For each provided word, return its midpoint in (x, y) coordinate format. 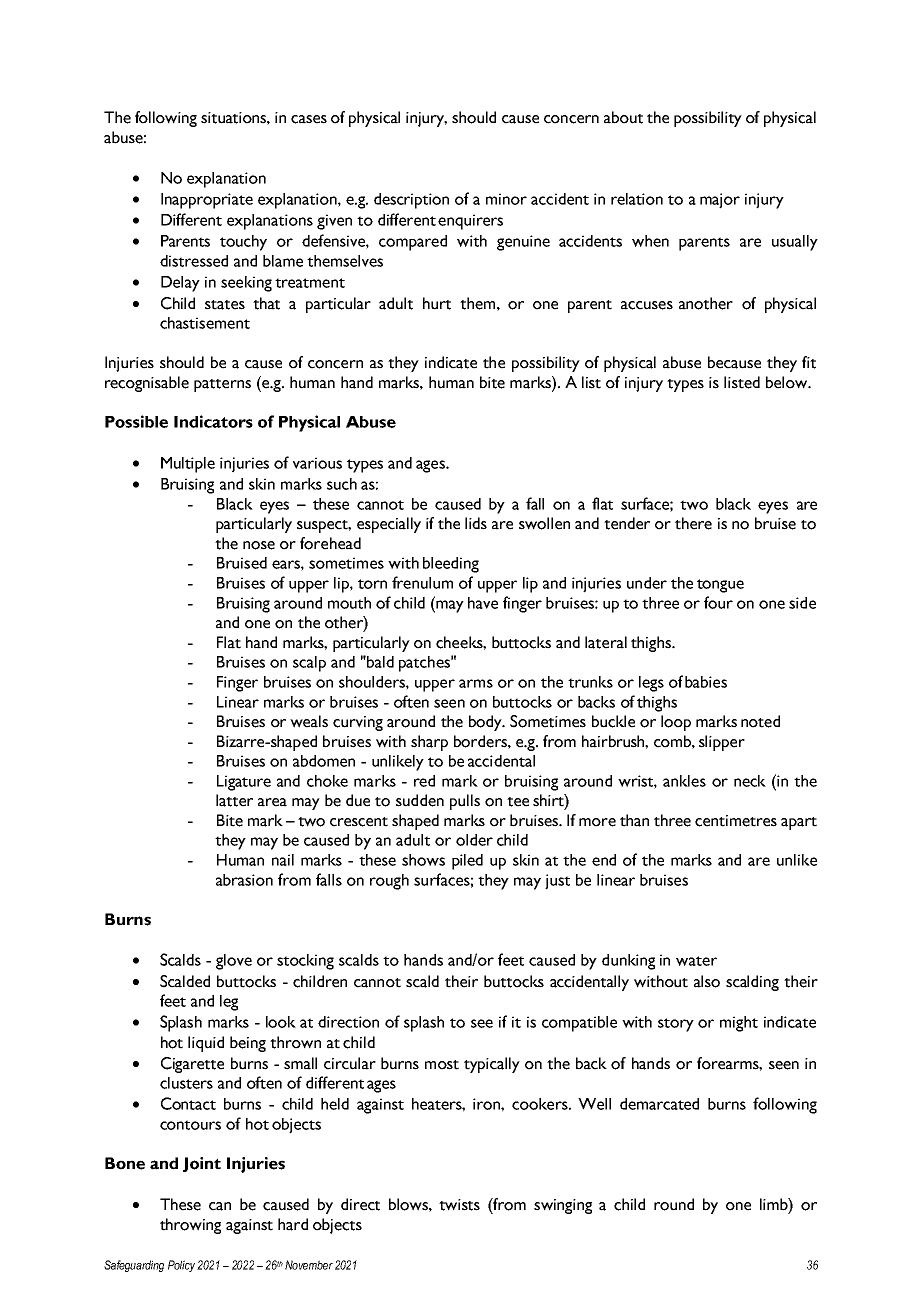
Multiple (188, 465)
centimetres (736, 821)
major (720, 201)
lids (476, 523)
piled (467, 862)
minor (506, 199)
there (693, 523)
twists (459, 1205)
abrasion (244, 880)
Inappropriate (207, 201)
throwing (190, 1226)
